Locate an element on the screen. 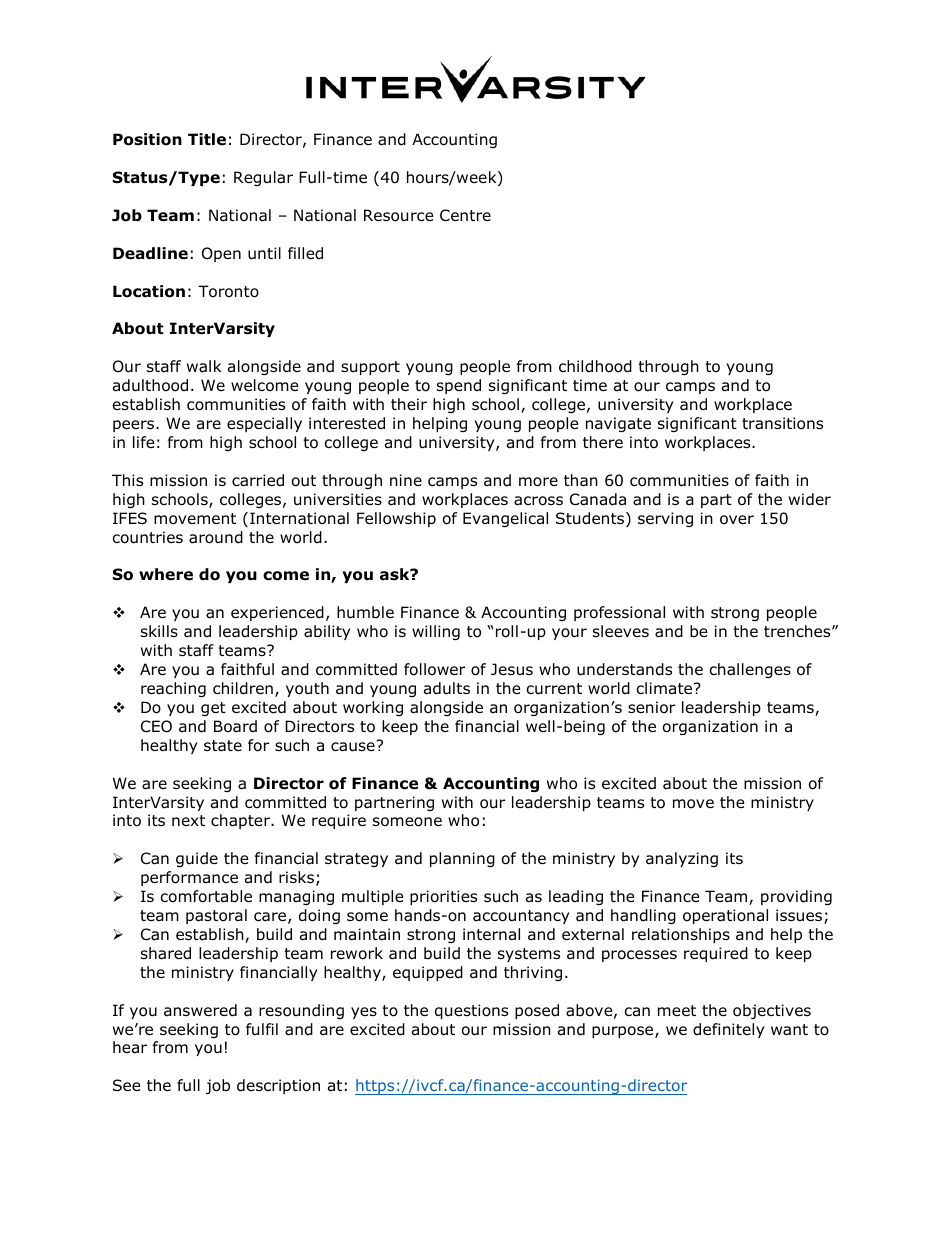 The height and width of the screenshot is (1233, 952). questions is located at coordinates (471, 1011).
